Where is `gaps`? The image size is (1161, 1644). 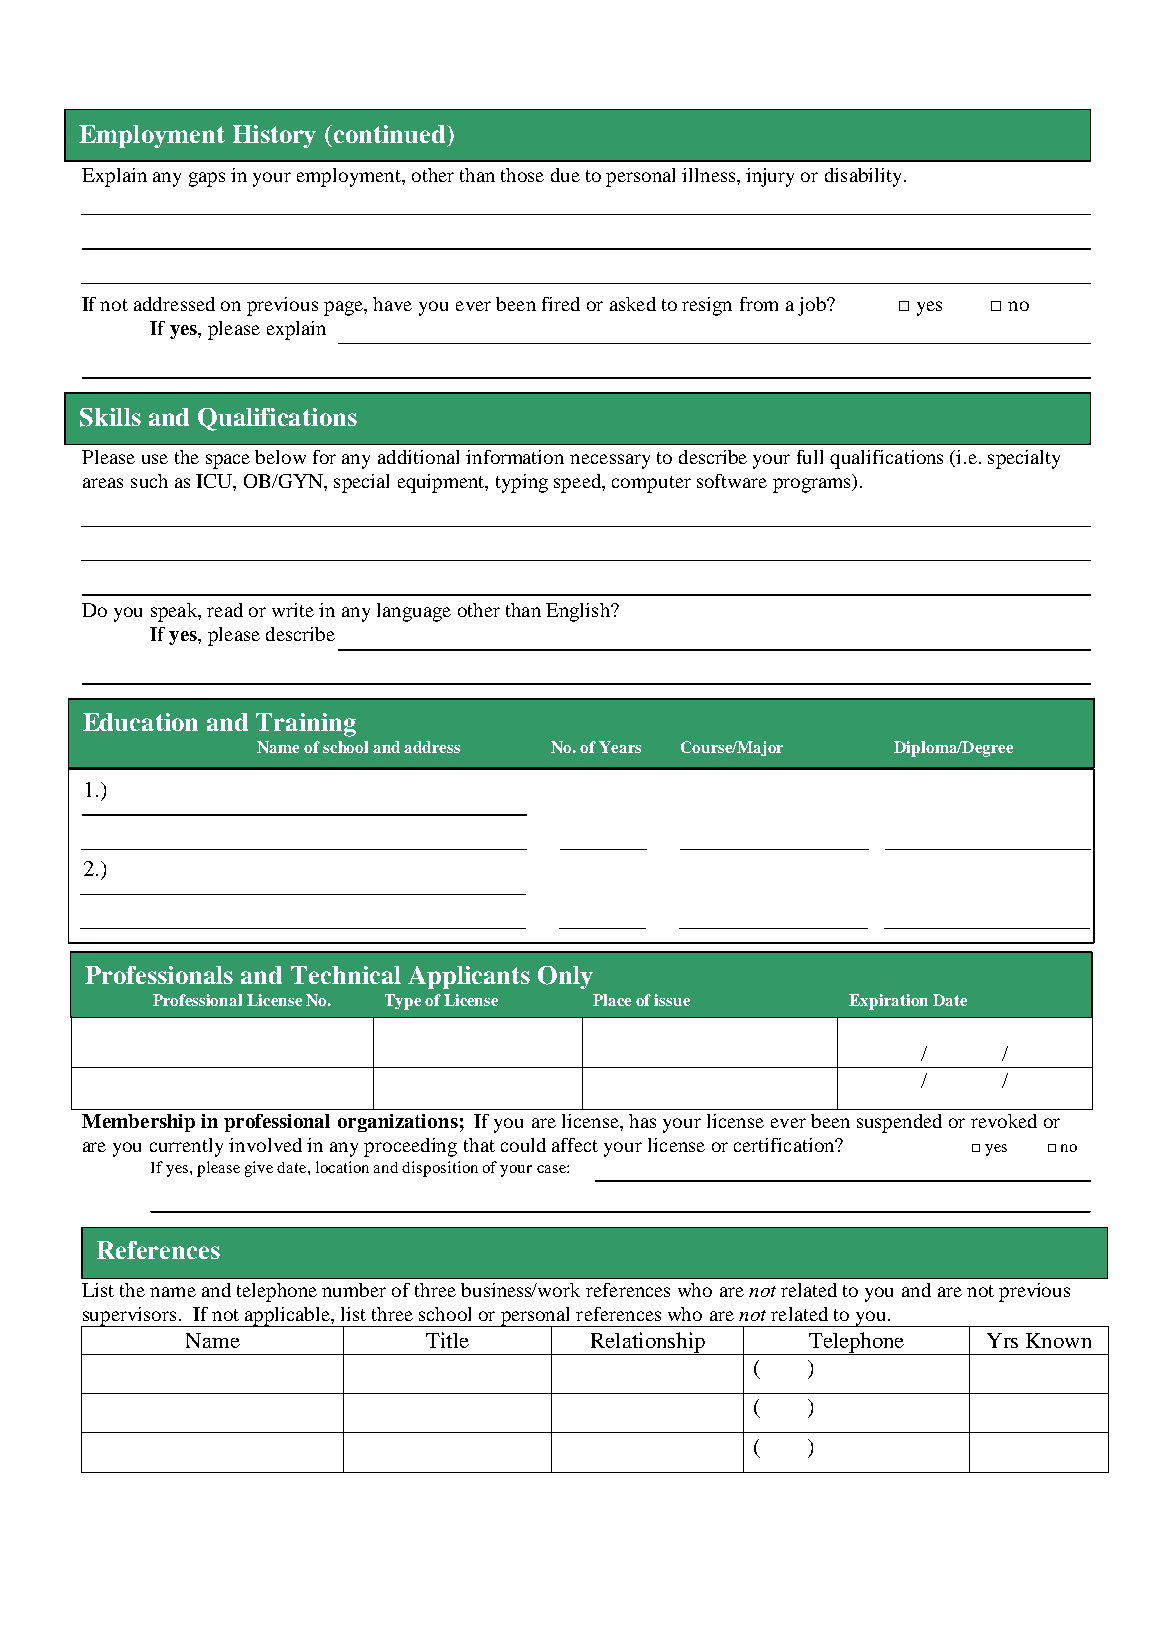
gaps is located at coordinates (207, 179).
